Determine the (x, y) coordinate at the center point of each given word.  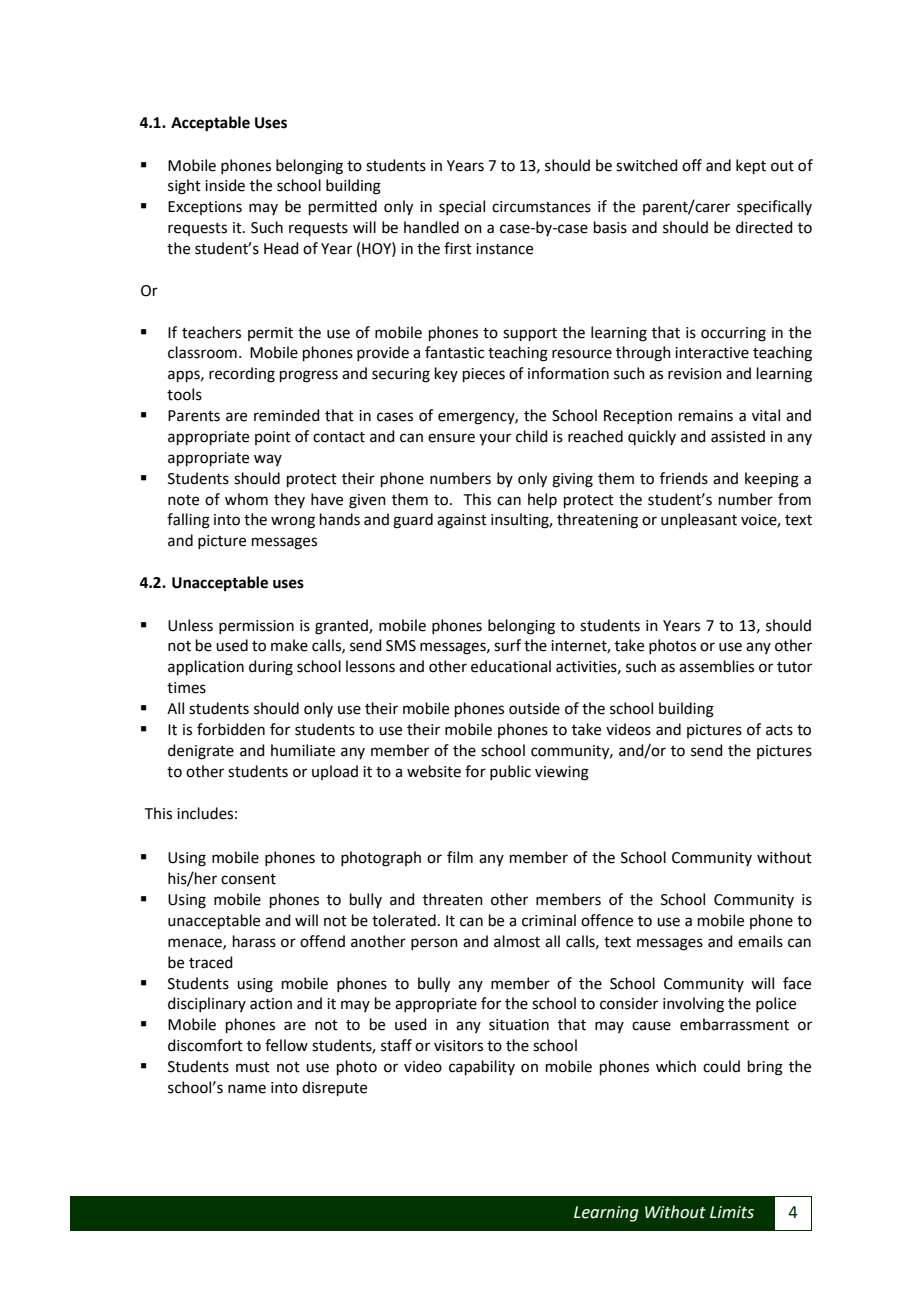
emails (760, 941)
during (271, 668)
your (495, 439)
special (462, 207)
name (247, 1089)
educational (511, 666)
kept (751, 166)
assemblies (716, 666)
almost (517, 941)
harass (254, 941)
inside (225, 185)
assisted (738, 436)
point (273, 438)
